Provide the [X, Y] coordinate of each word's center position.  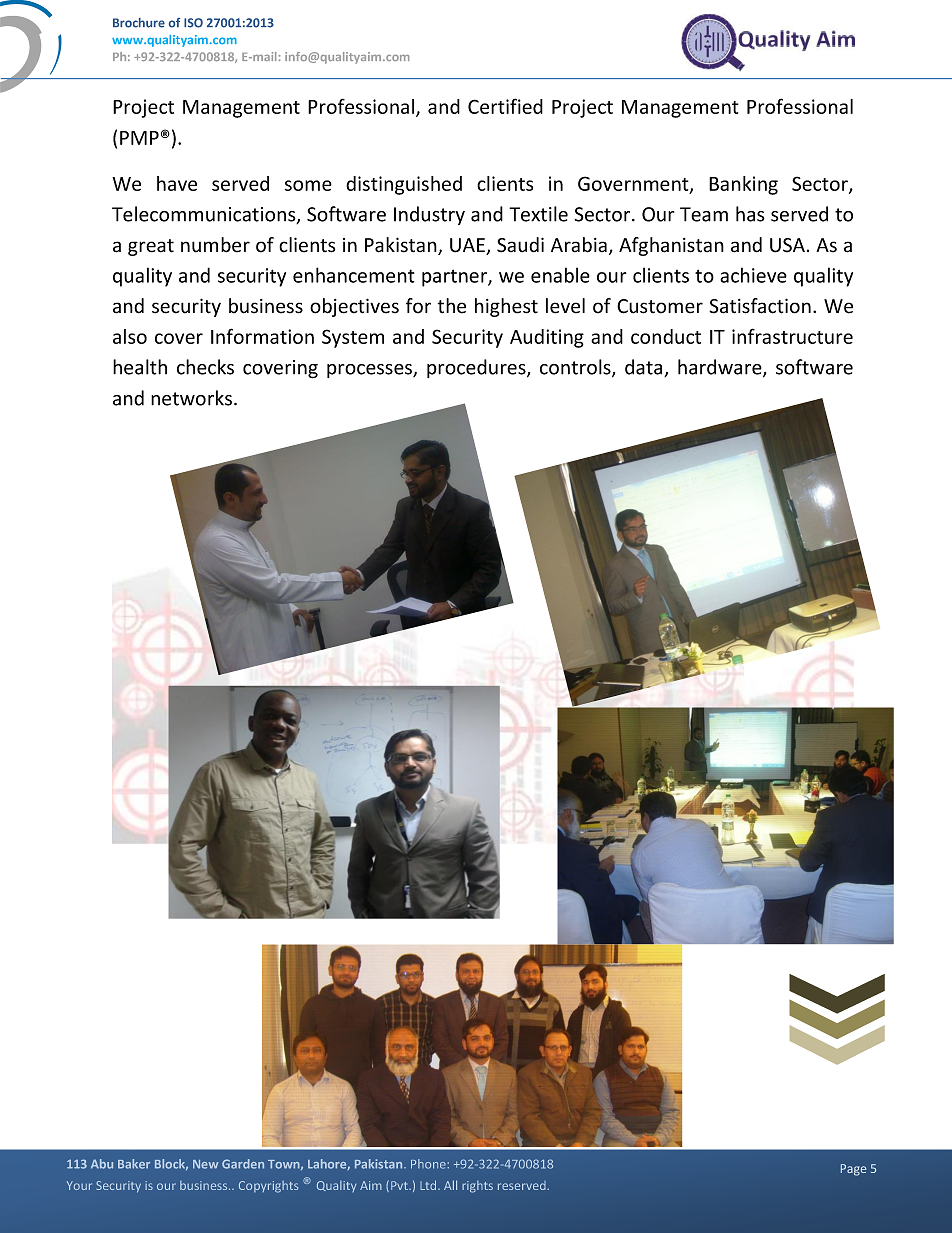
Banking [743, 185]
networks [193, 398]
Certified [505, 106]
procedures [477, 368]
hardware [721, 368]
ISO [193, 23]
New [205, 1164]
